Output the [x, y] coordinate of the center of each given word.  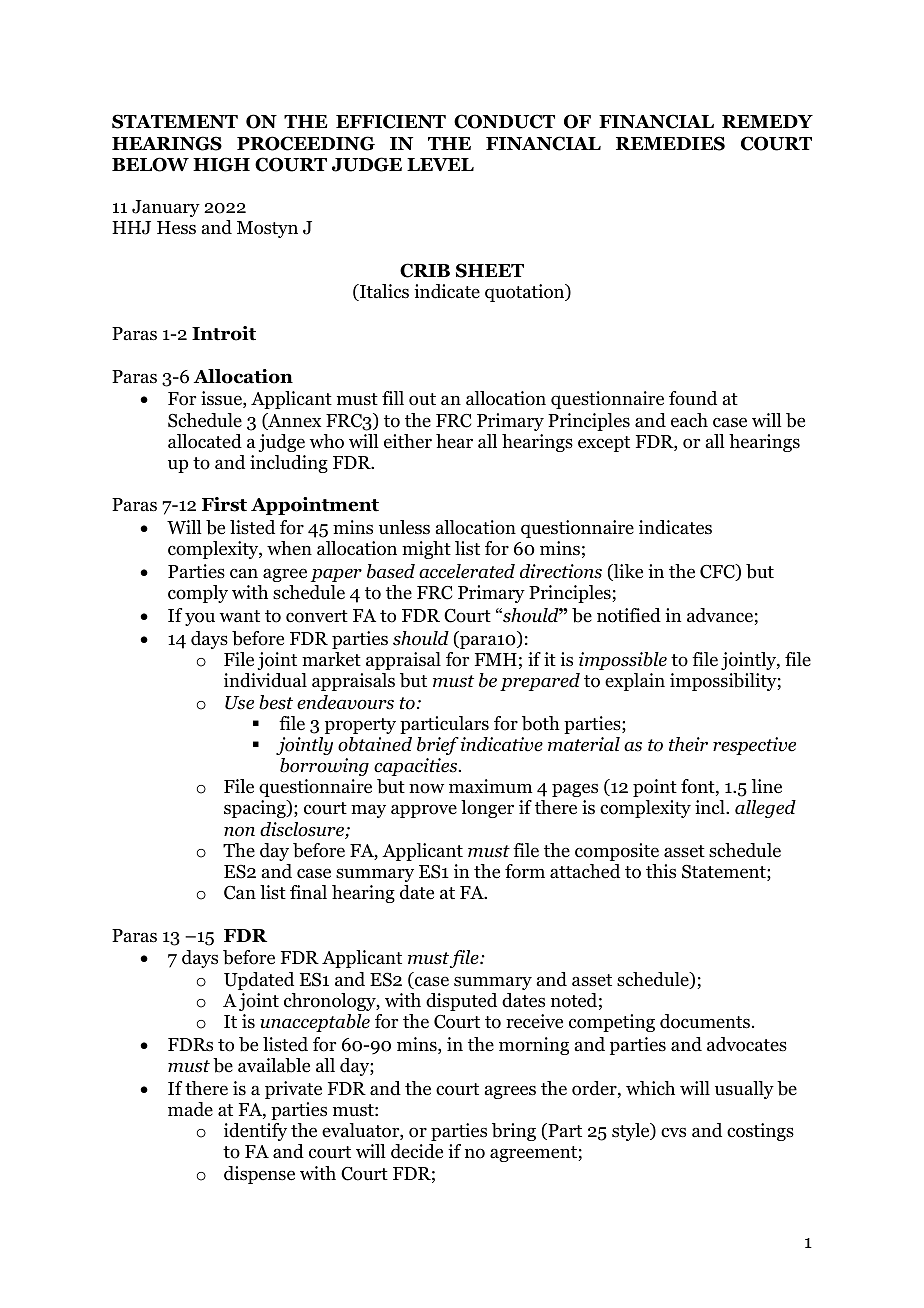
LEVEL [440, 164]
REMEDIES [670, 143]
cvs [673, 1132]
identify [255, 1132]
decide [417, 1151]
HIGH [221, 164]
